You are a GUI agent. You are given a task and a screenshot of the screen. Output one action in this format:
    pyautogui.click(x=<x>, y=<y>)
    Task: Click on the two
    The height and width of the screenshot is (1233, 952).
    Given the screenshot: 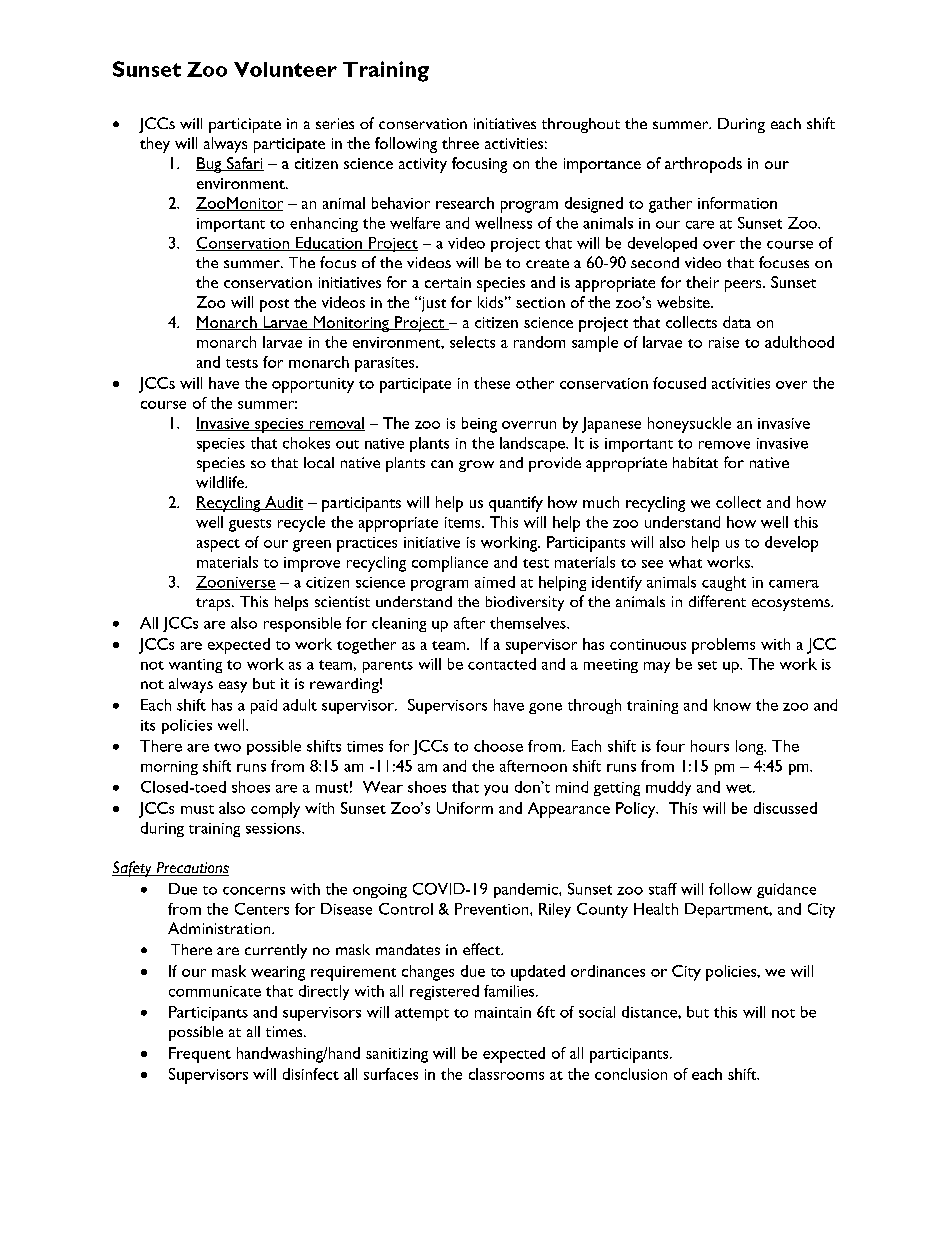 What is the action you would take?
    pyautogui.click(x=227, y=747)
